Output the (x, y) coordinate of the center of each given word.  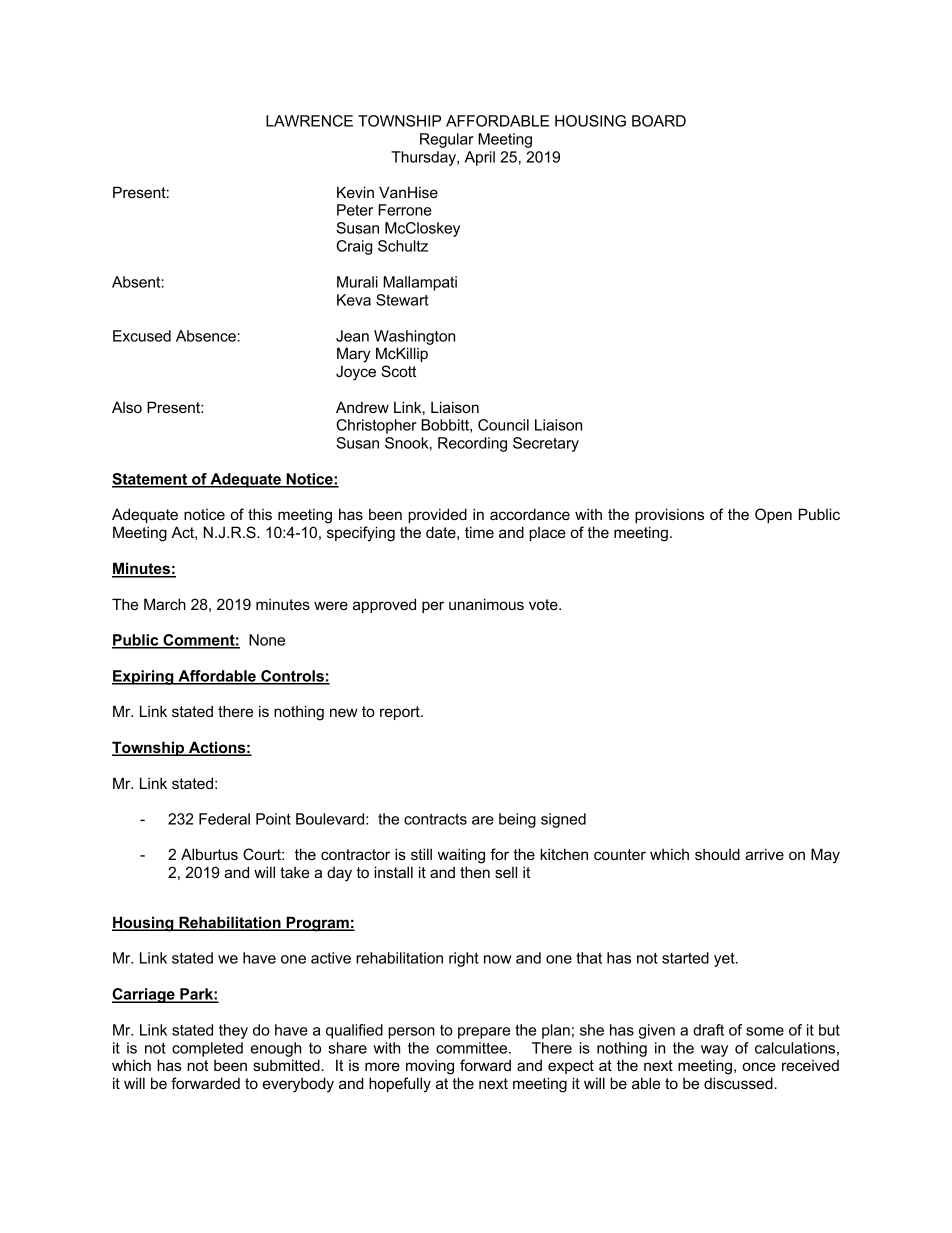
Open (773, 515)
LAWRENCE (309, 121)
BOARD (659, 121)
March (165, 604)
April (480, 158)
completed (207, 1049)
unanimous (486, 604)
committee (473, 1048)
